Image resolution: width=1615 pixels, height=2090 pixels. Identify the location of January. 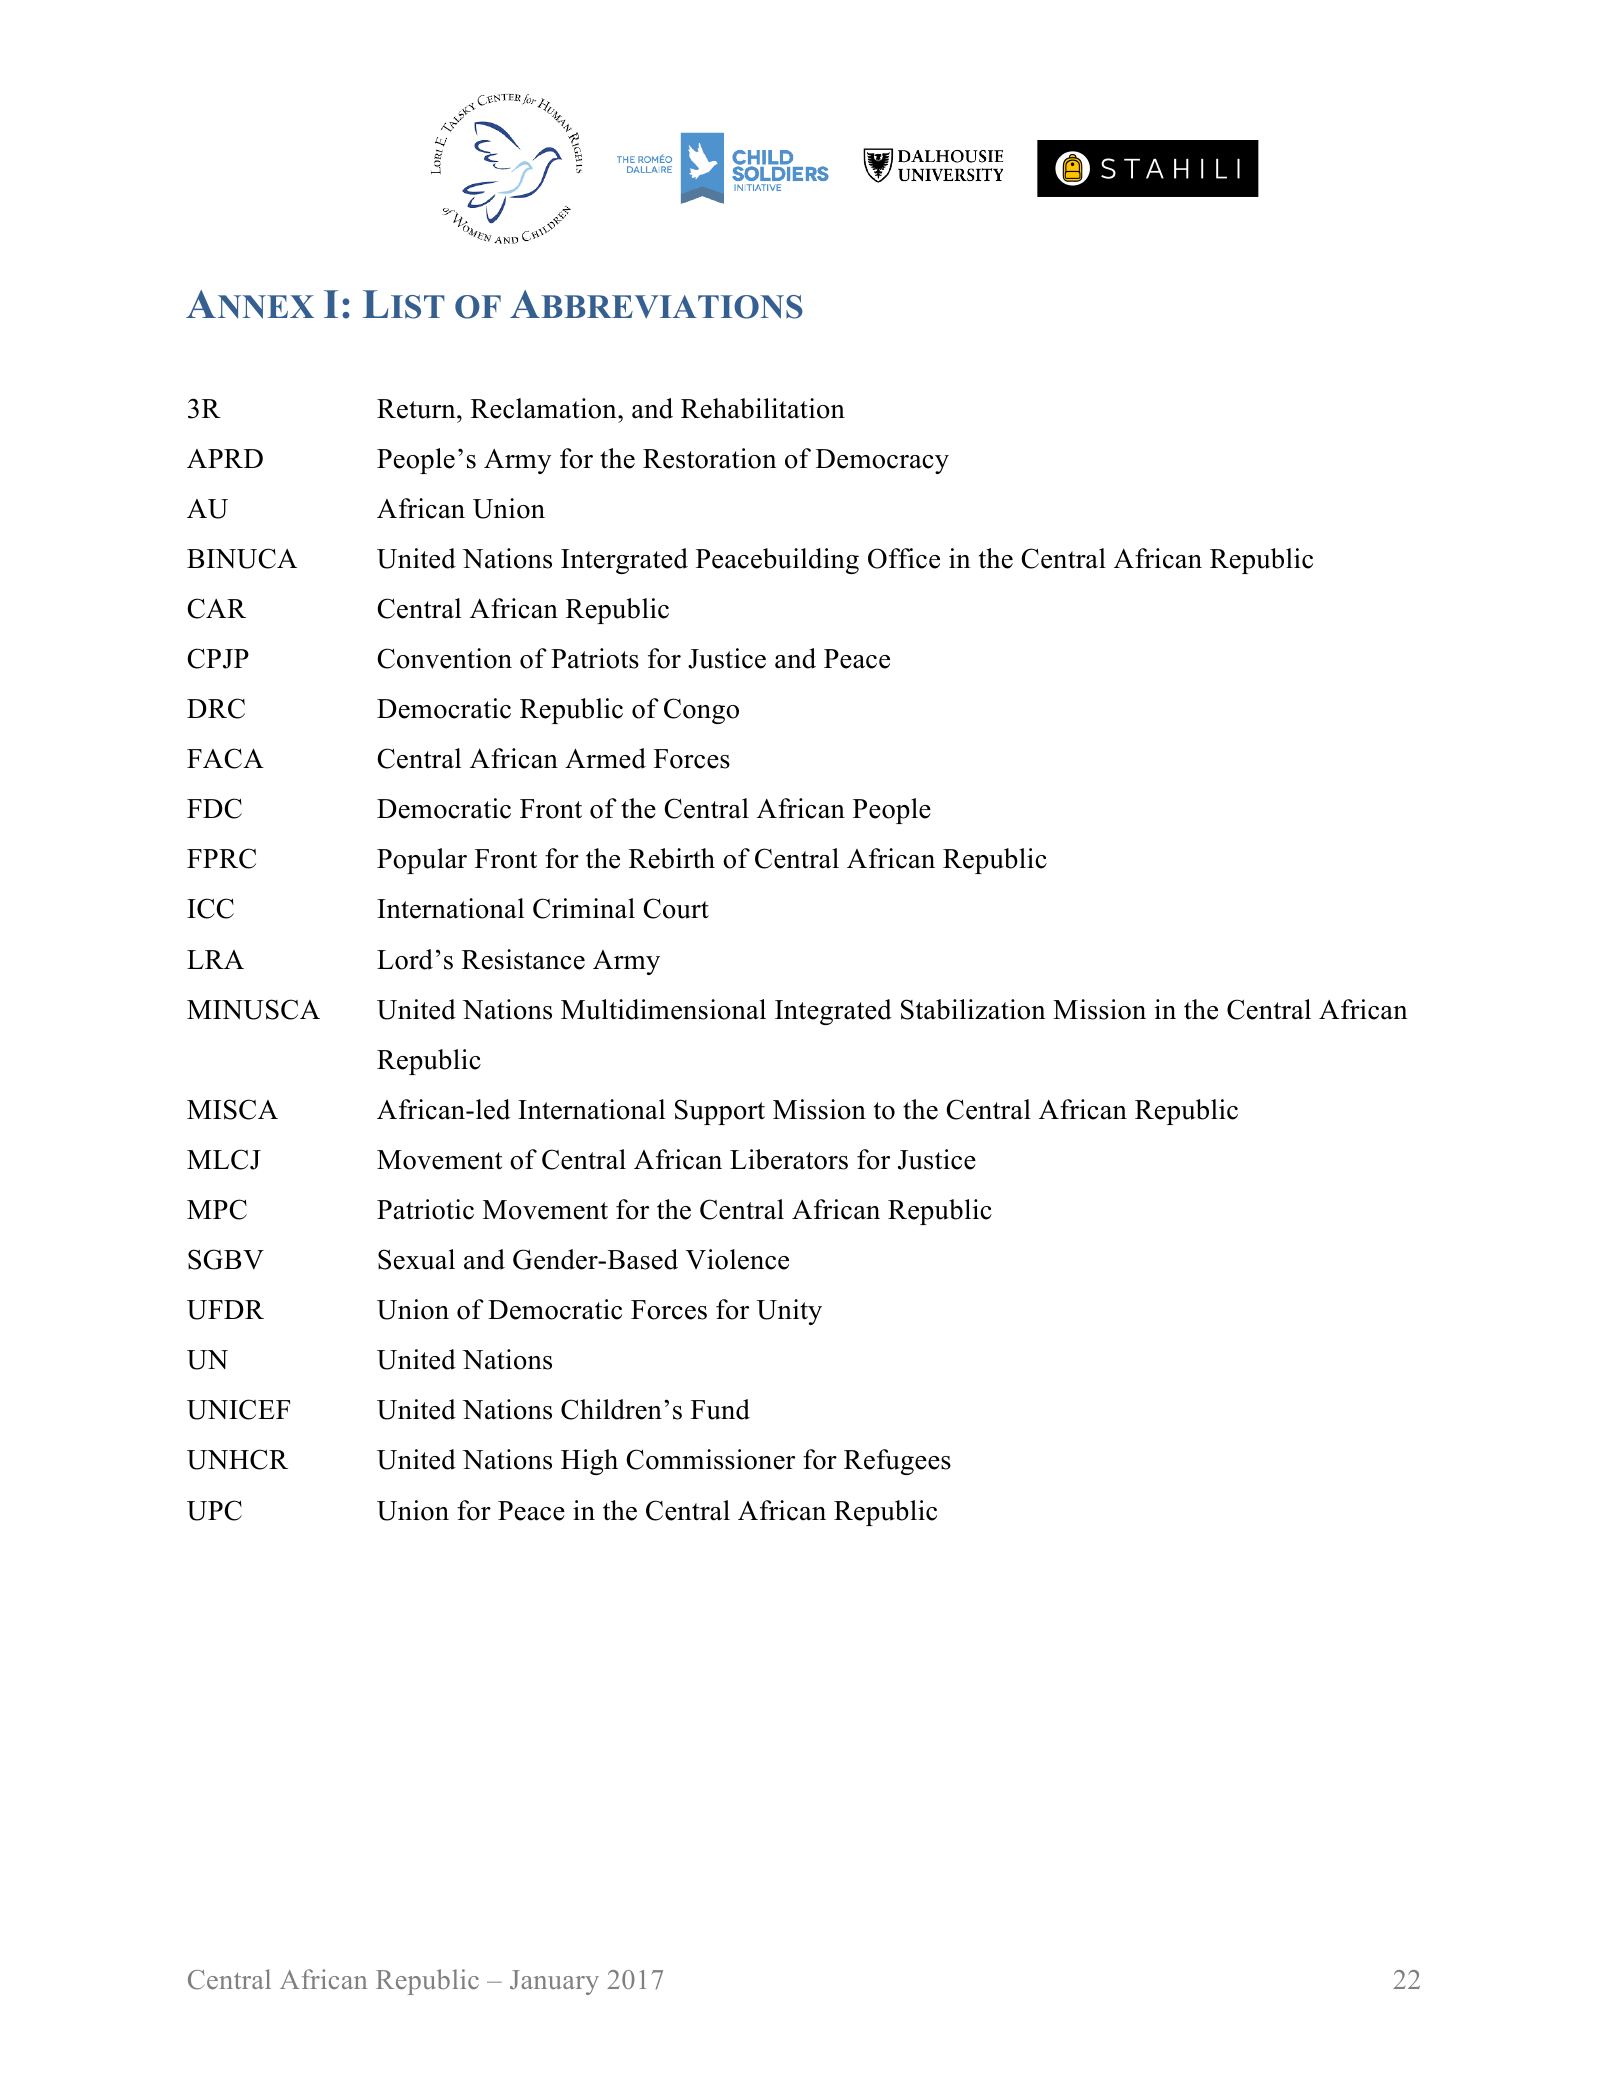
(554, 1982).
